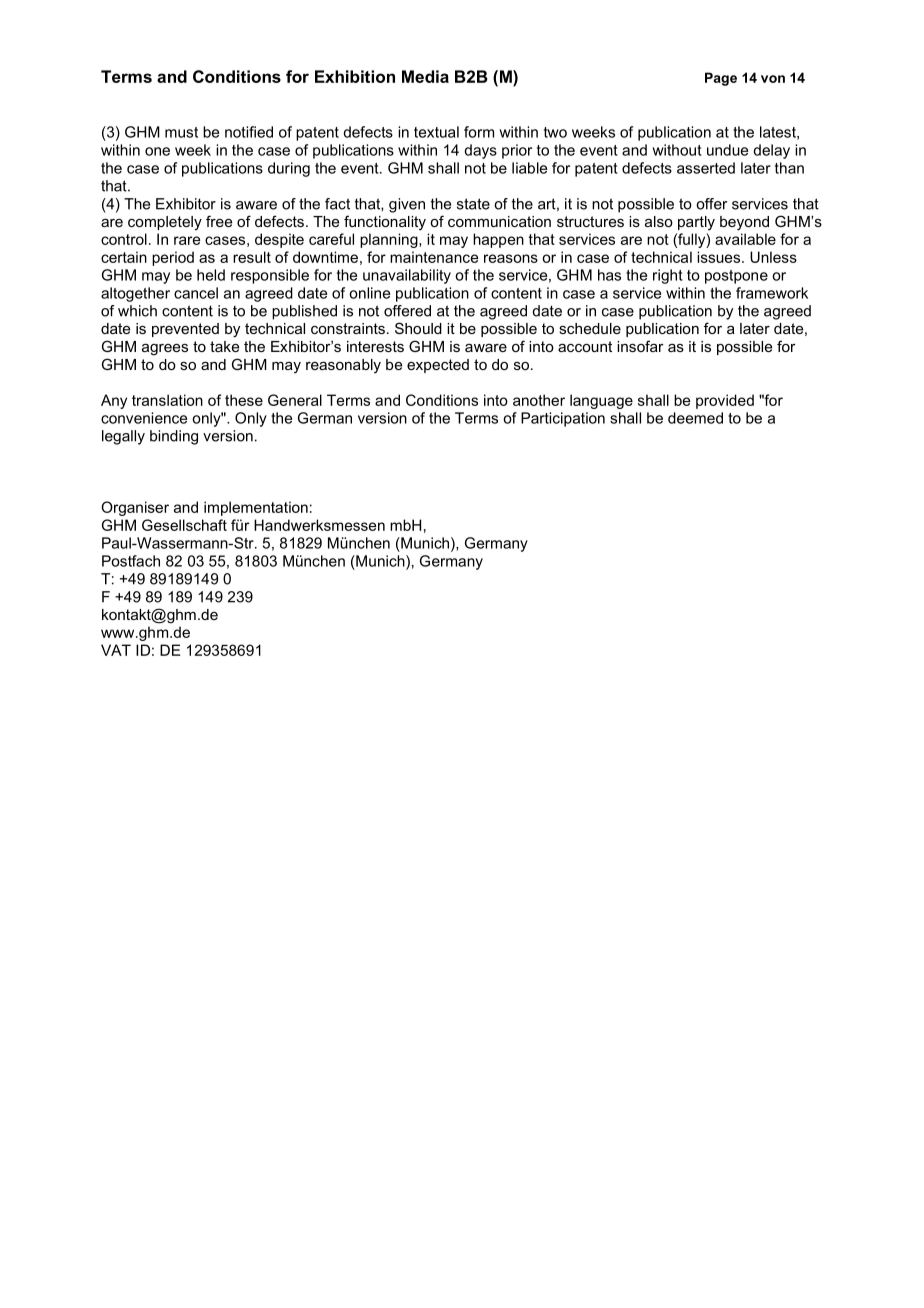  Describe the element at coordinates (640, 346) in the page. I see `insofar` at that location.
